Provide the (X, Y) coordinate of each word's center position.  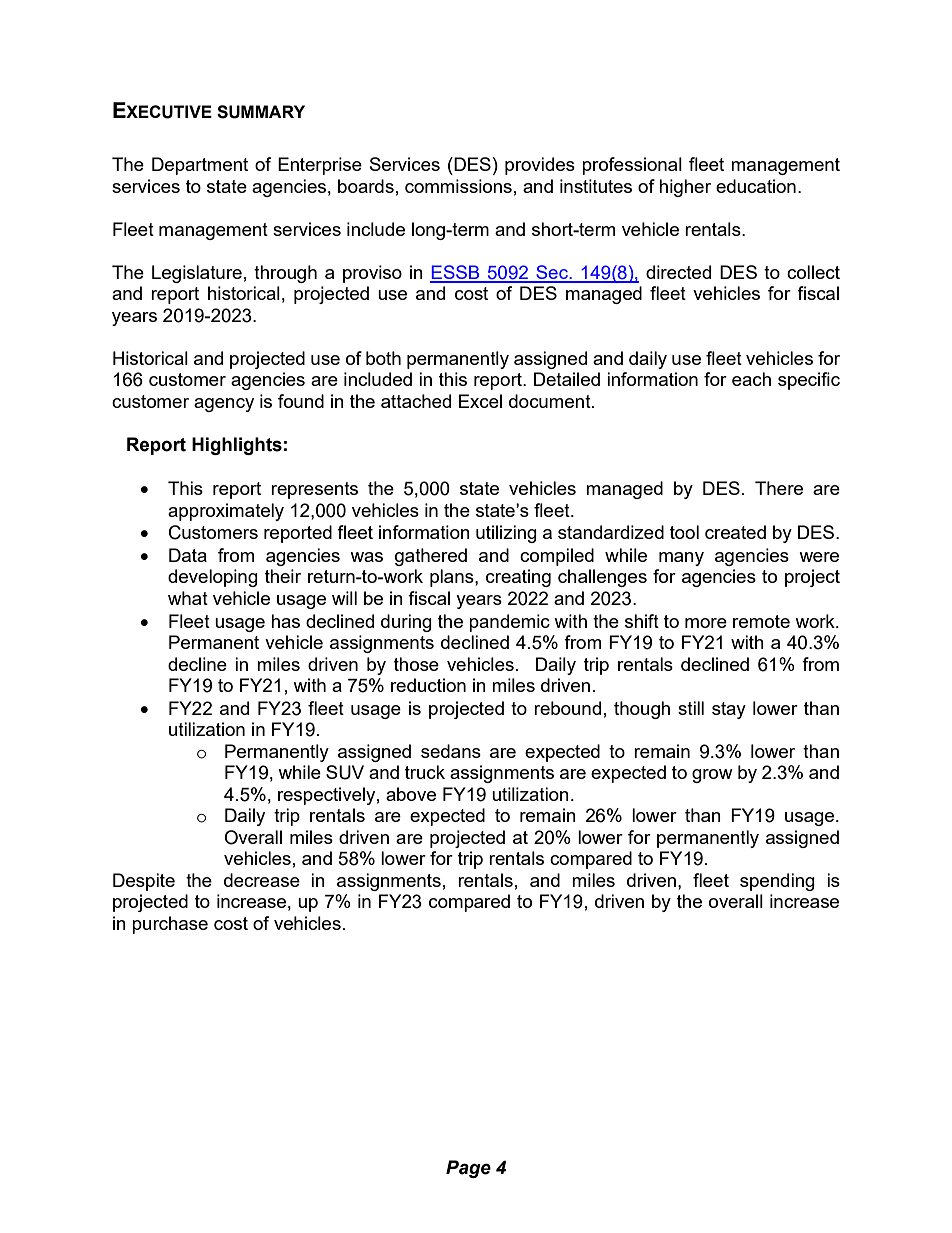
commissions (458, 186)
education (756, 186)
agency (224, 405)
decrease (262, 880)
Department (200, 166)
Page (468, 1169)
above (411, 794)
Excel (480, 401)
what (188, 598)
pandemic (509, 623)
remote (761, 621)
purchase (170, 925)
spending (777, 882)
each (751, 379)
